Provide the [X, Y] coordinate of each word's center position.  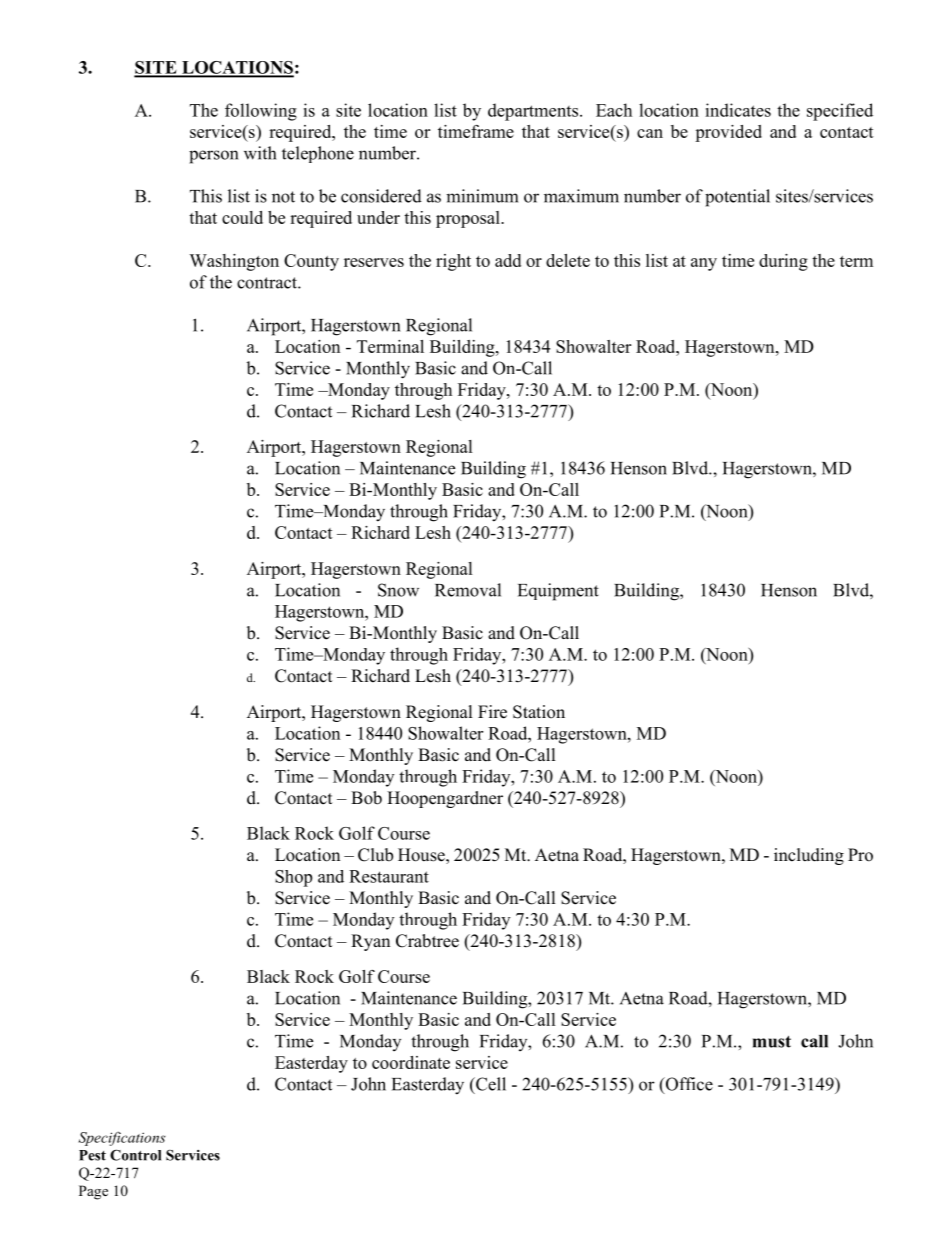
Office [688, 1085]
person [213, 157]
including [809, 856]
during [783, 262]
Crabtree [427, 941]
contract [268, 283]
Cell [490, 1084]
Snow [398, 590]
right [453, 262]
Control [135, 1155]
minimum [482, 196]
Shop [293, 878]
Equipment [558, 592]
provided [728, 133]
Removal [468, 590]
